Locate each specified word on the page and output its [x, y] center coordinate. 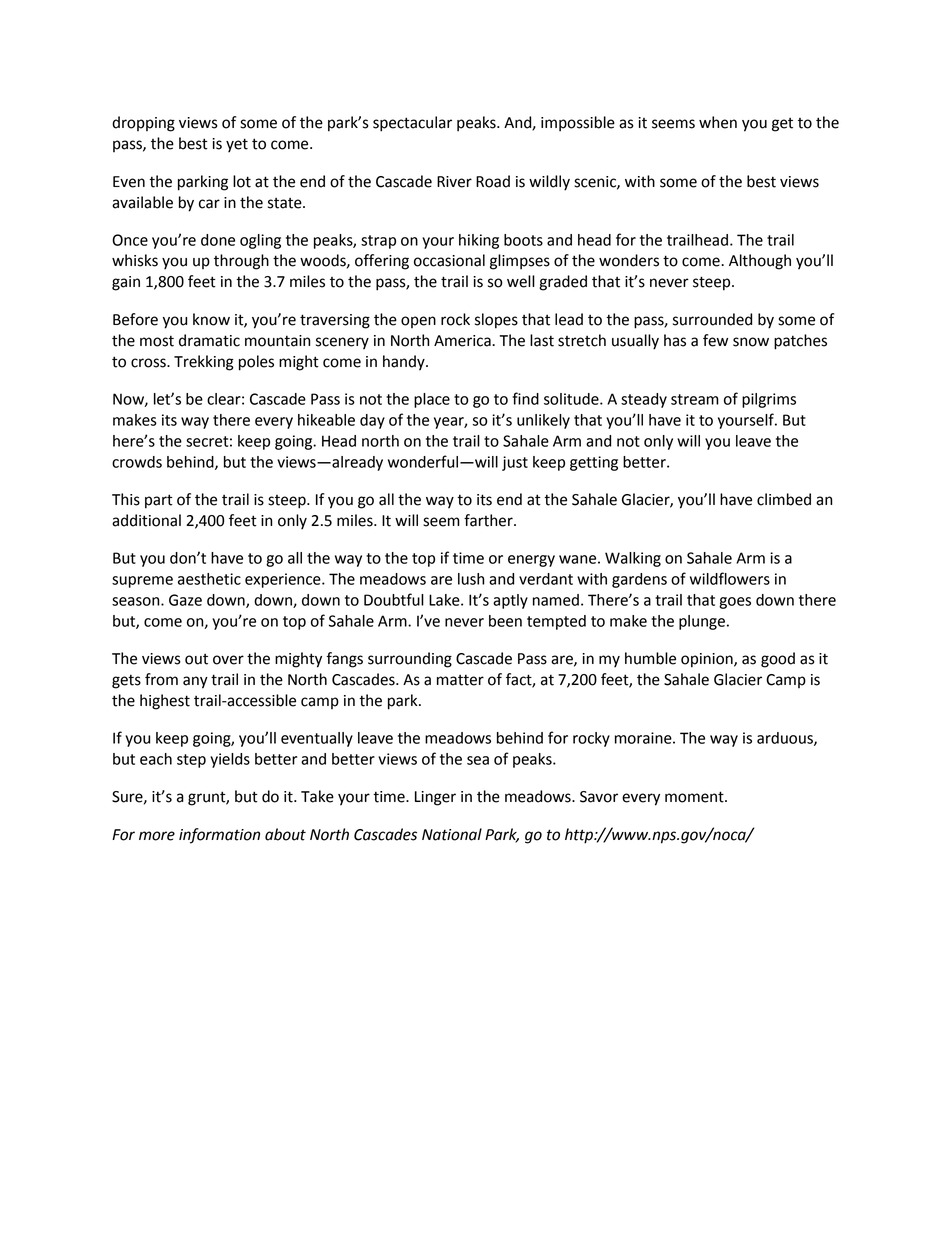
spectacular [412, 124]
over [228, 660]
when [718, 122]
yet [237, 145]
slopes [496, 321]
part [159, 501]
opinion [708, 660]
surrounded [712, 319]
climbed [784, 499]
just [515, 463]
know [211, 319]
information [219, 836]
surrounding [410, 660]
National [452, 834]
